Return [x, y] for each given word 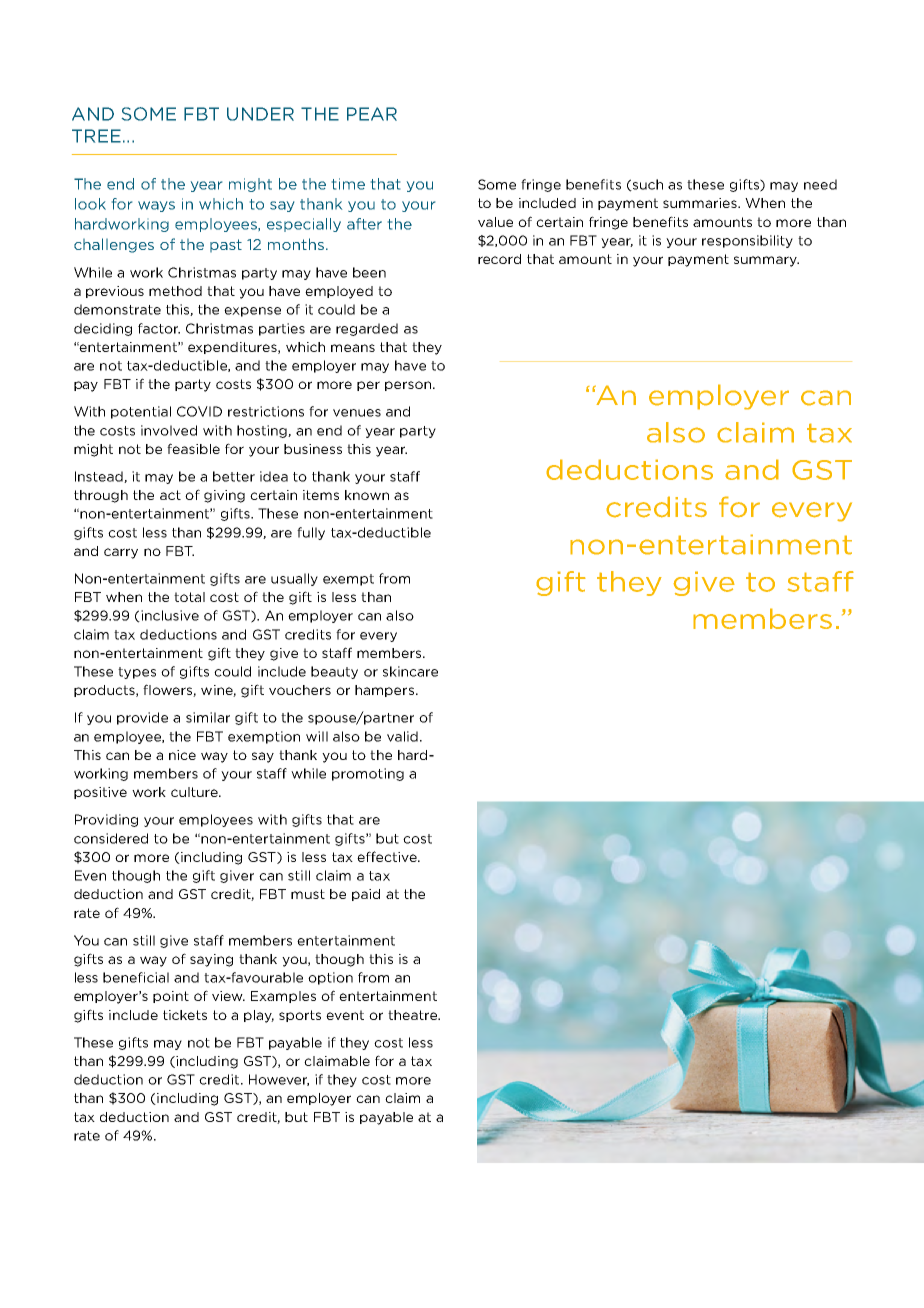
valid [402, 736]
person [409, 386]
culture [195, 792]
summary [766, 261]
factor [159, 328]
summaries [701, 203]
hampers [384, 691]
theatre [413, 1015]
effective [388, 856]
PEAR [372, 114]
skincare [410, 671]
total [189, 597]
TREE [96, 136]
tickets [185, 1015]
